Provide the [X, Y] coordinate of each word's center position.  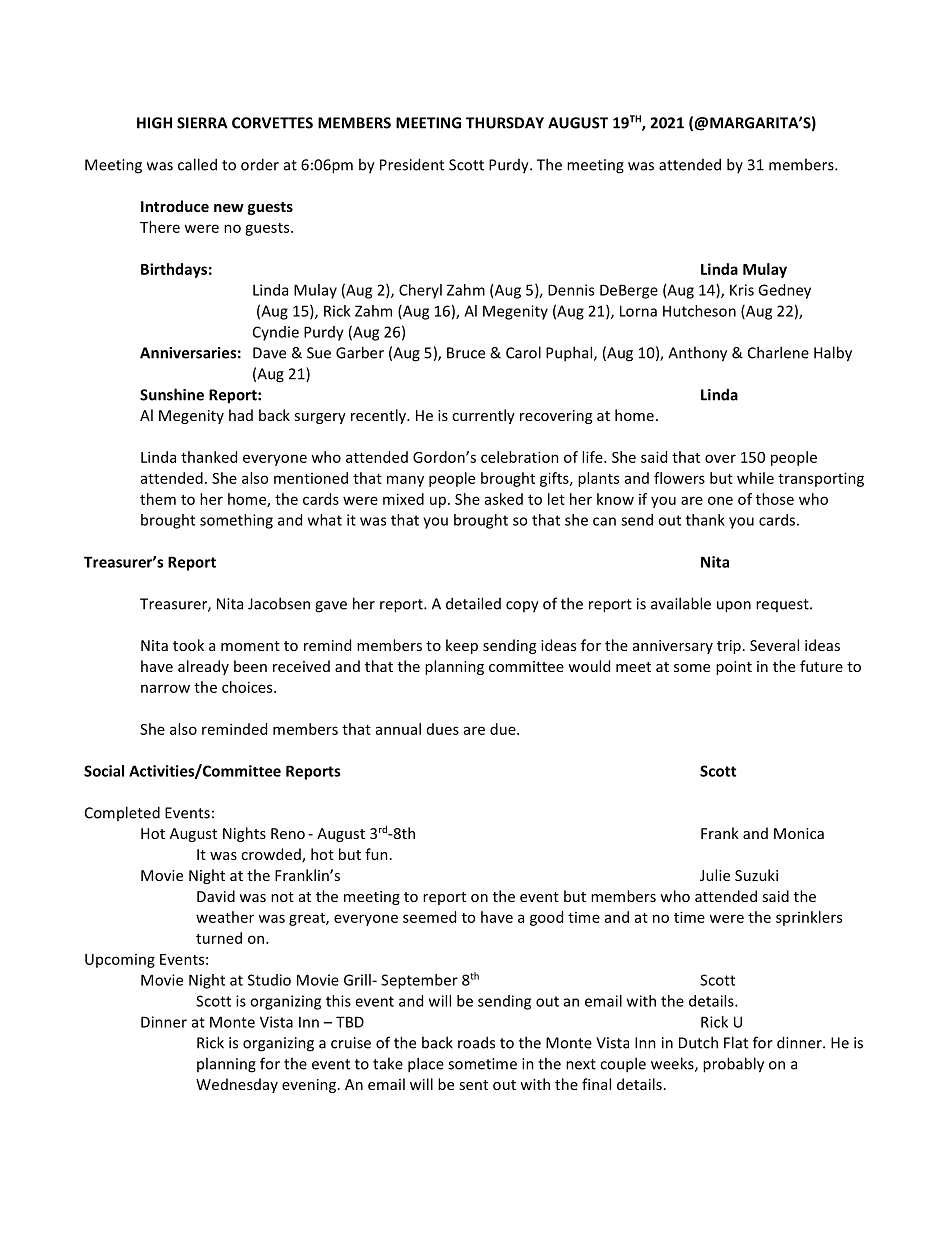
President [412, 164]
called [197, 164]
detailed [473, 603]
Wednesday [237, 1085]
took [188, 645]
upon [734, 607]
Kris [742, 290]
